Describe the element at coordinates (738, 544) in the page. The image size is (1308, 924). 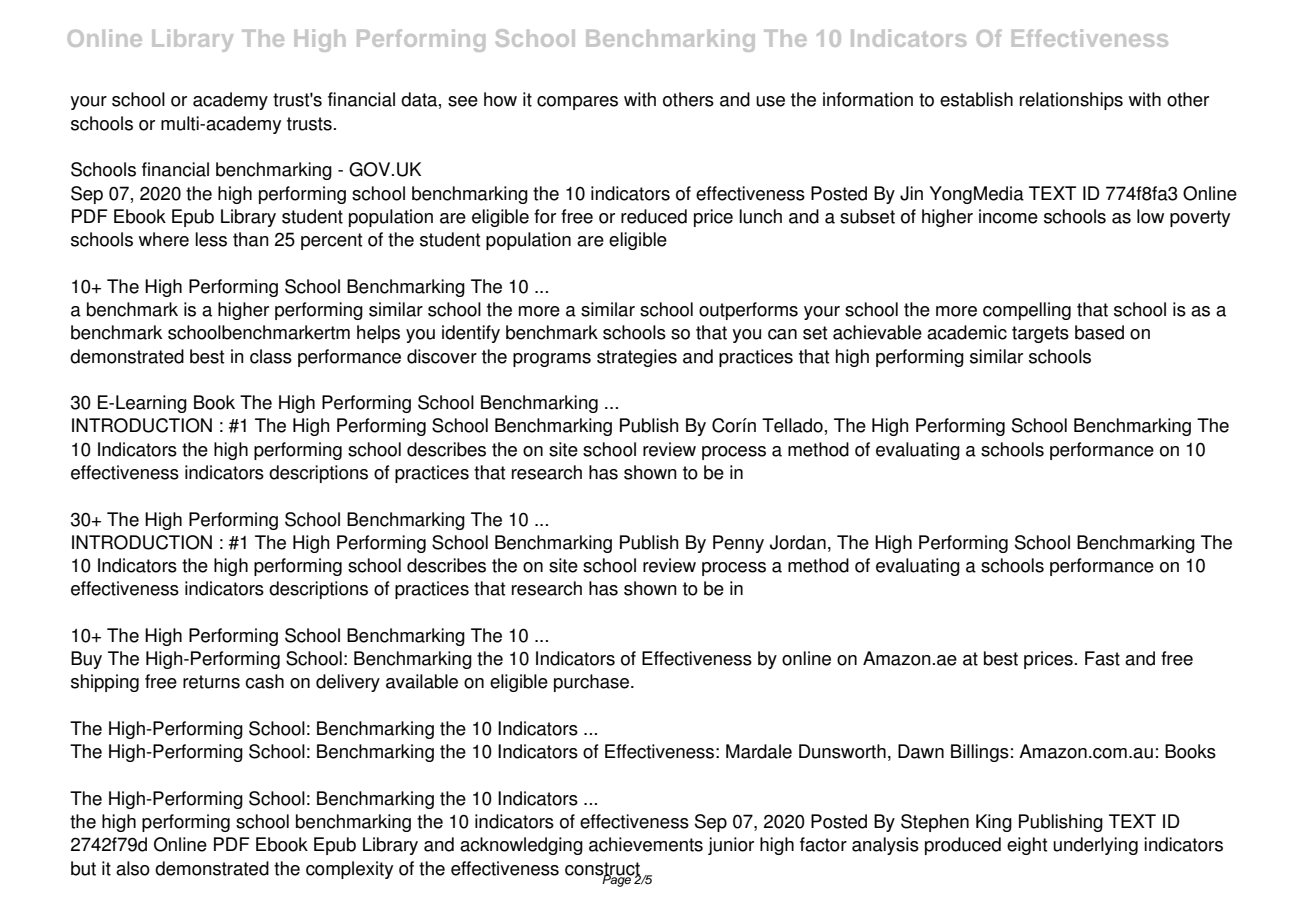
I see `Penny` at that location.
